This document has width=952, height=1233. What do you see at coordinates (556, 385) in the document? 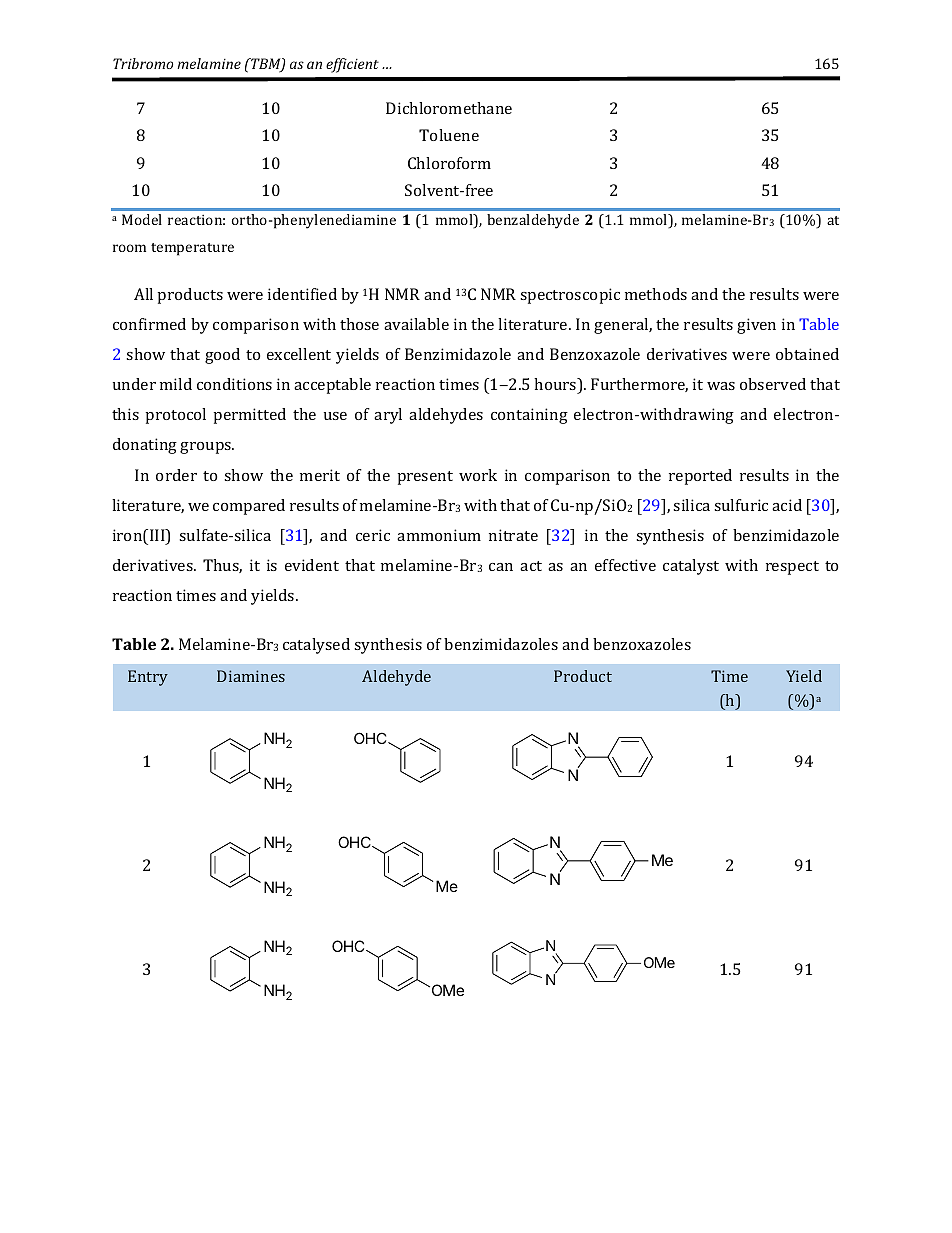
I see `hours` at bounding box center [556, 385].
